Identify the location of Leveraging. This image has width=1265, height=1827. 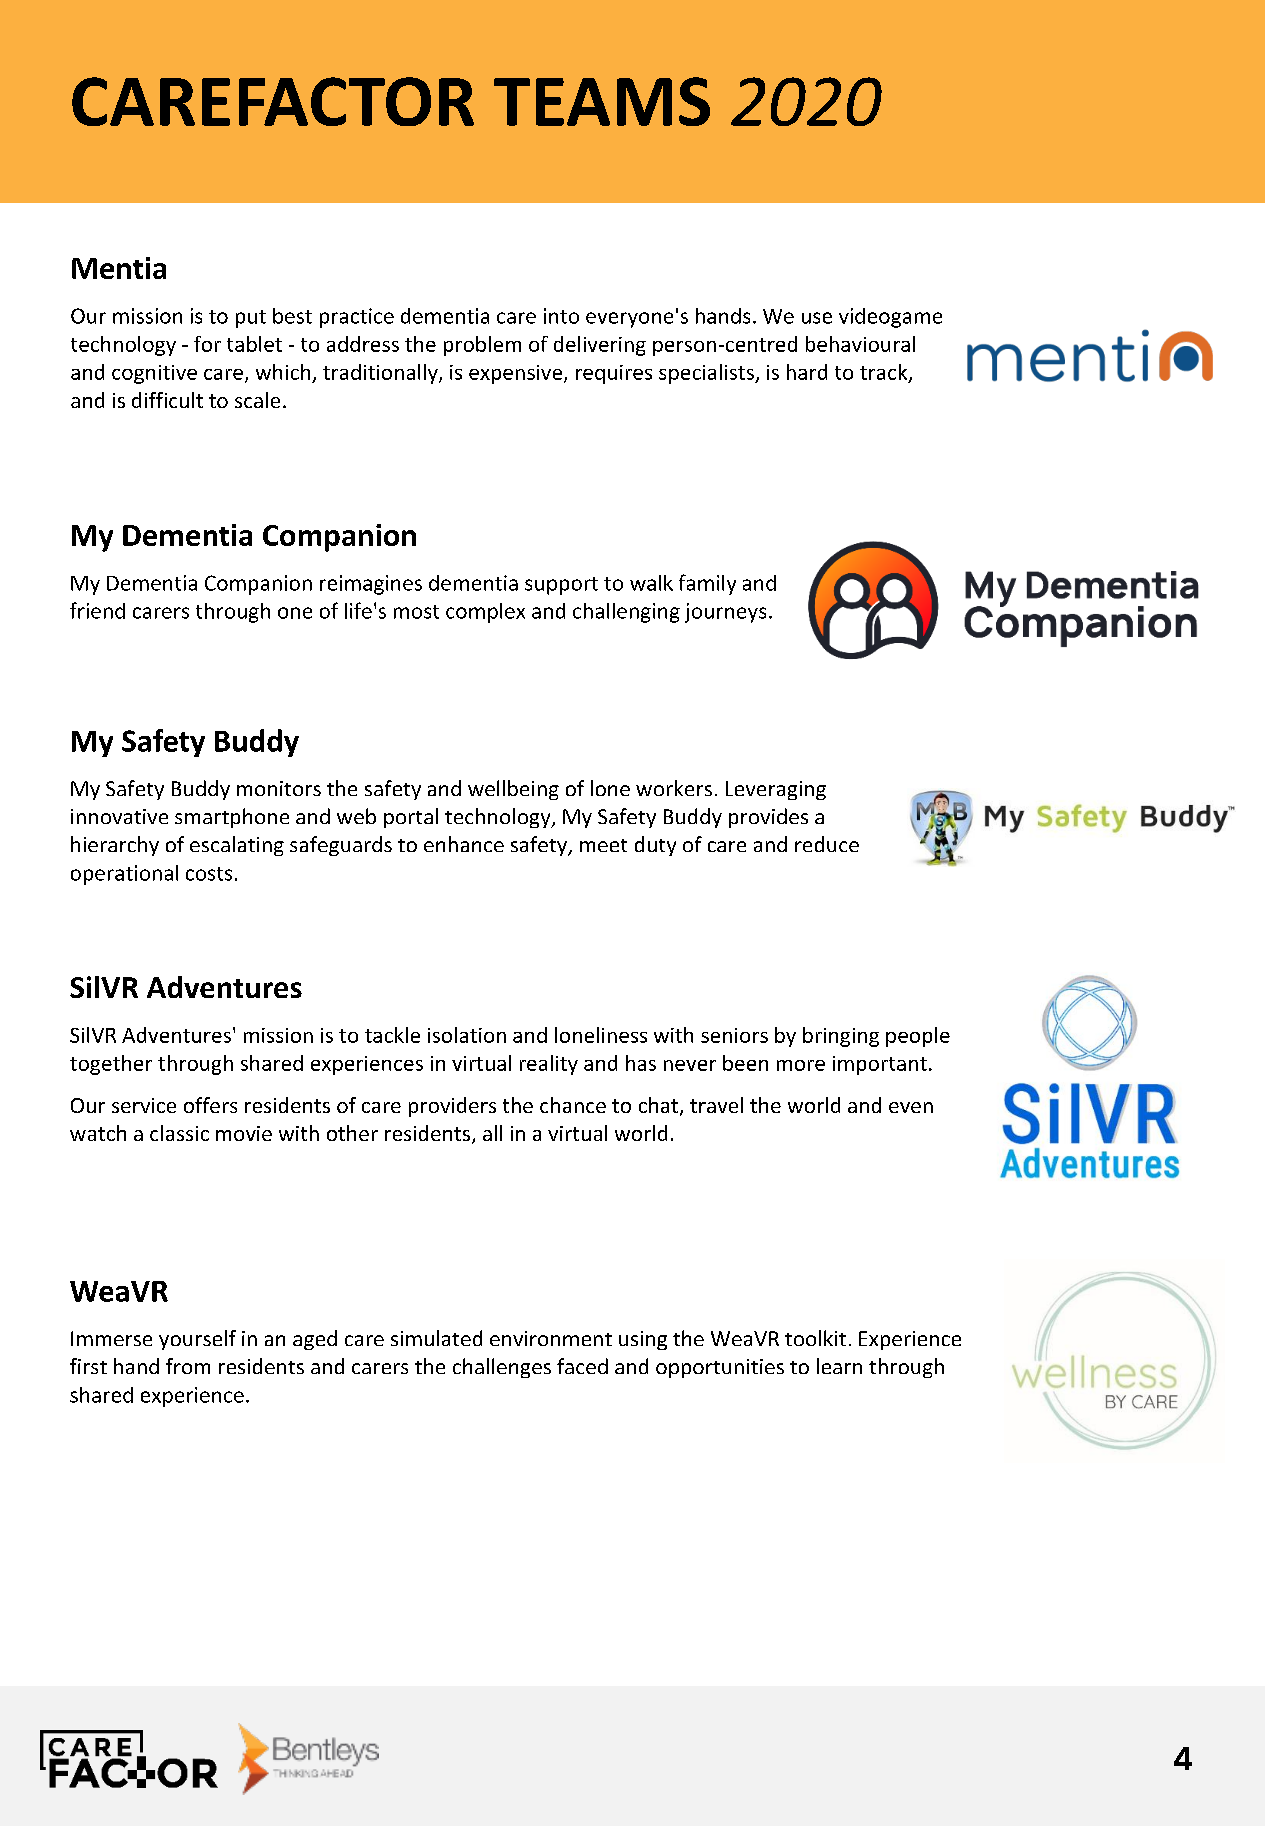
(776, 790).
